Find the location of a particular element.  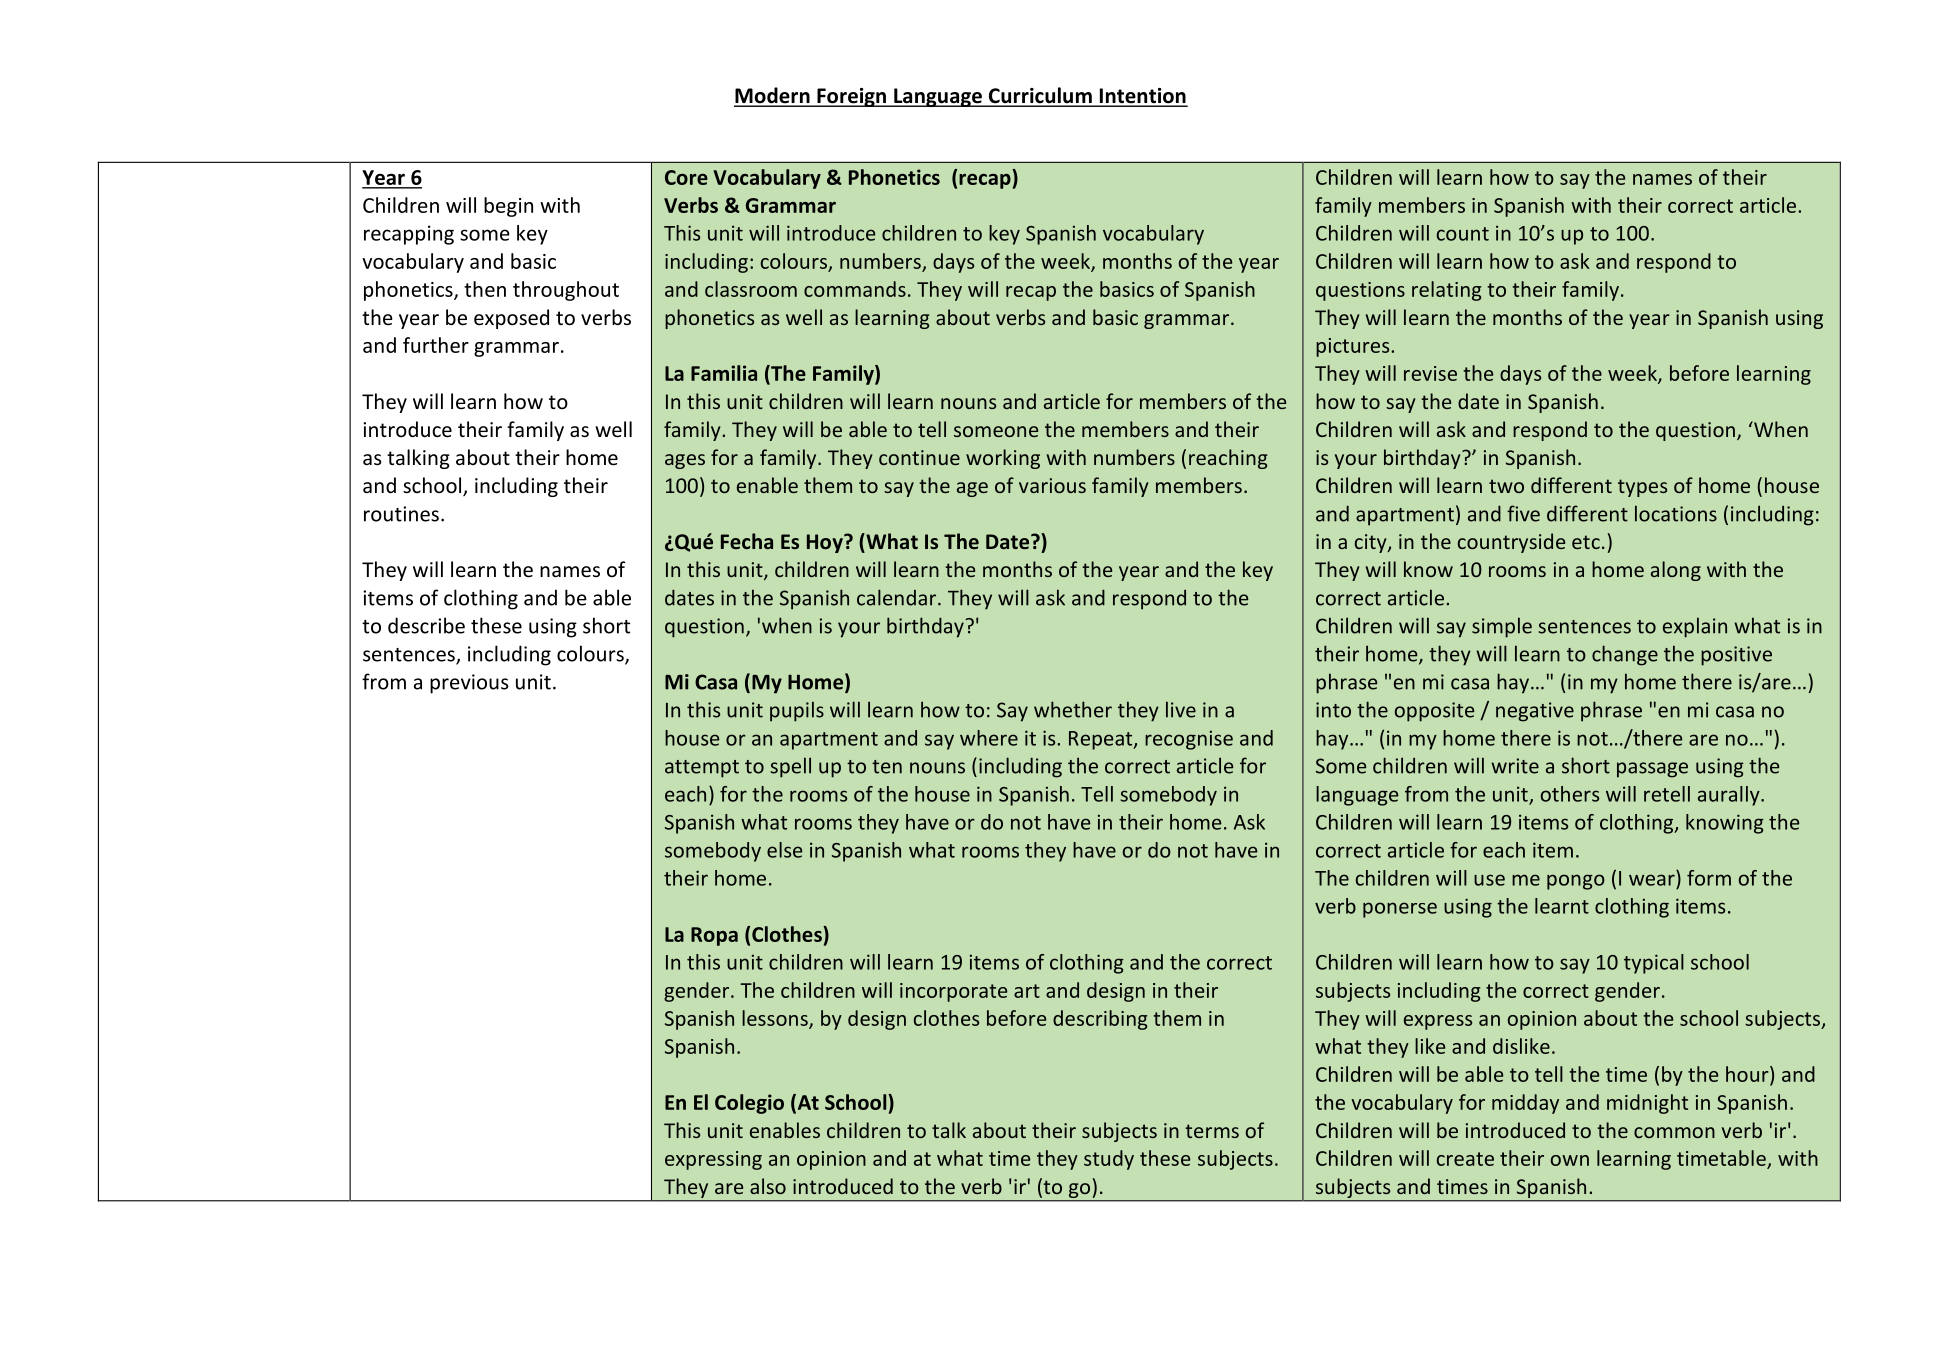

relating is located at coordinates (1447, 291).
